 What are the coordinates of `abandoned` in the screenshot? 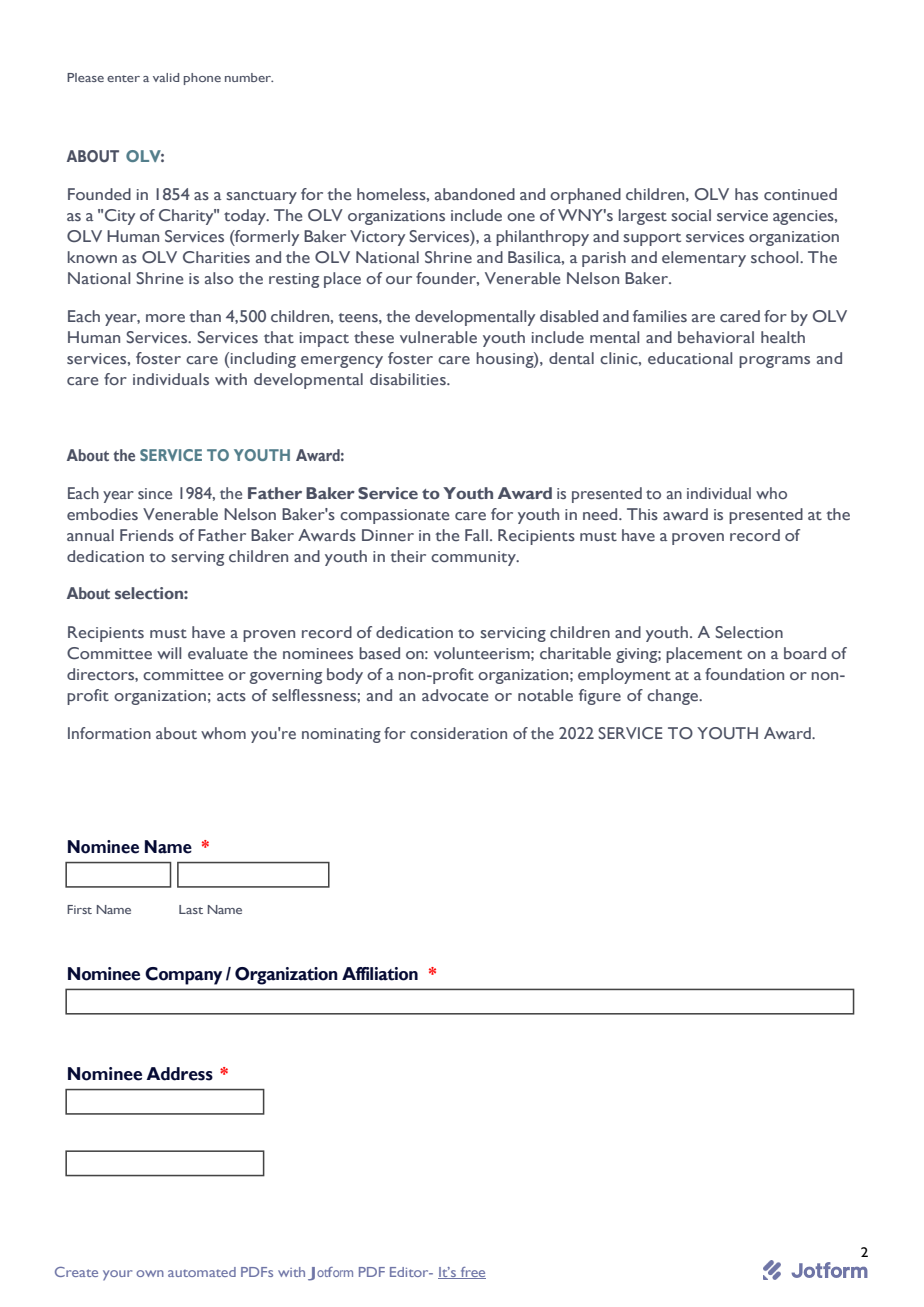 It's located at (475, 194).
